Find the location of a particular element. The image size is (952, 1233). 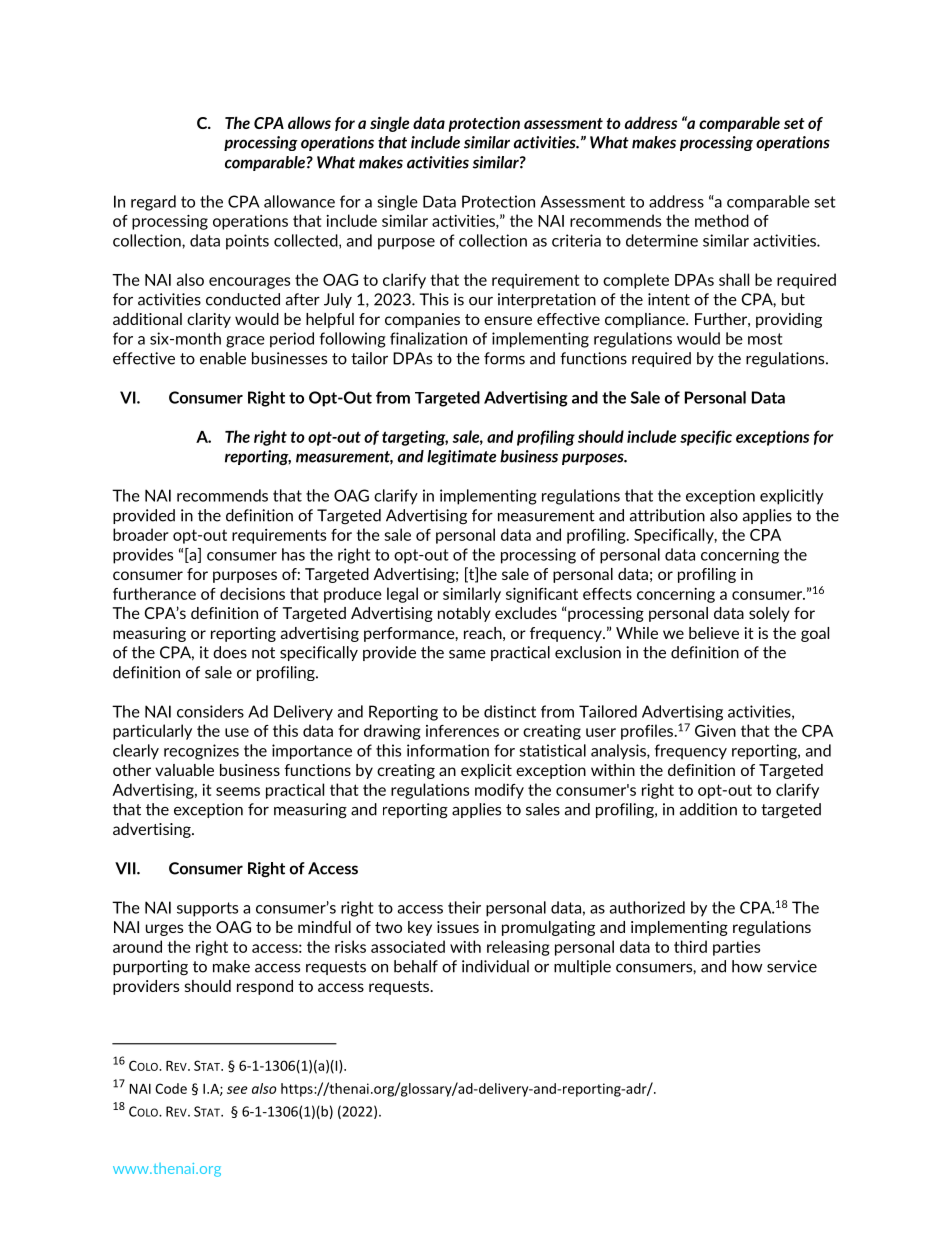

criteria is located at coordinates (576, 240).
